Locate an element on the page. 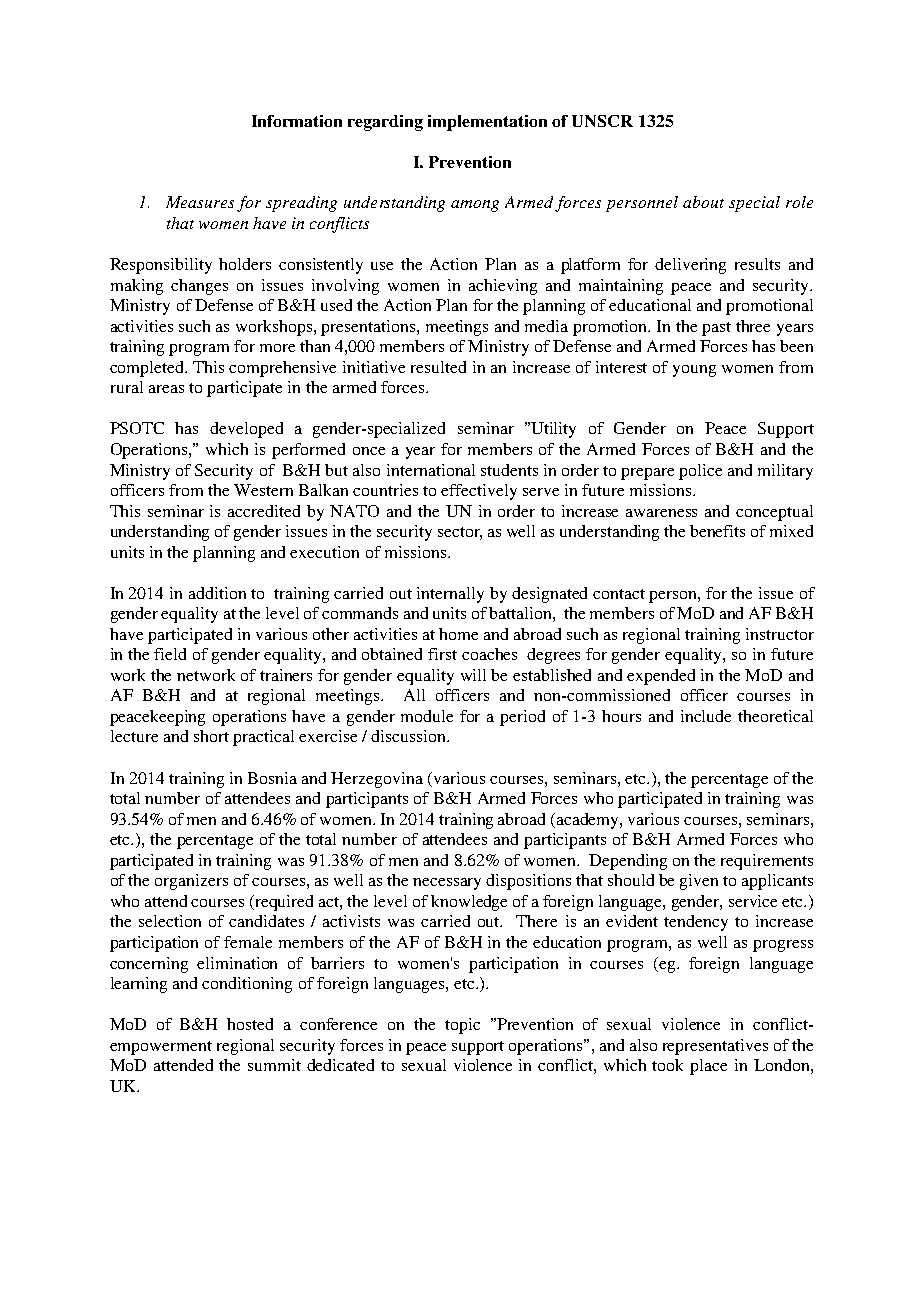 The height and width of the image is (1308, 924). short is located at coordinates (211, 736).
